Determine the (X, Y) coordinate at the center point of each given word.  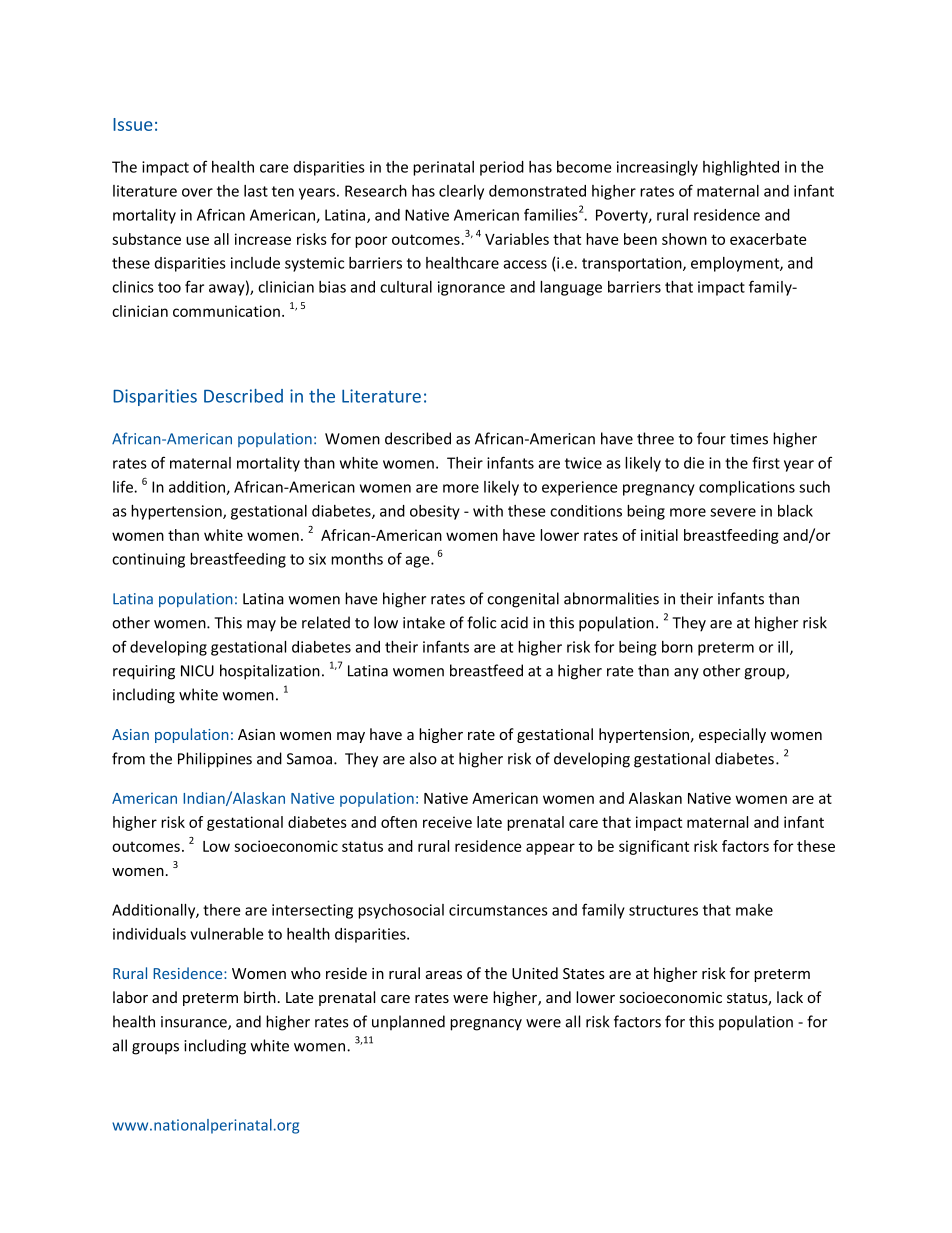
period (502, 168)
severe (733, 512)
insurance (195, 1023)
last (256, 191)
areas (444, 975)
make (754, 910)
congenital (523, 600)
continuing (148, 560)
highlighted (741, 168)
